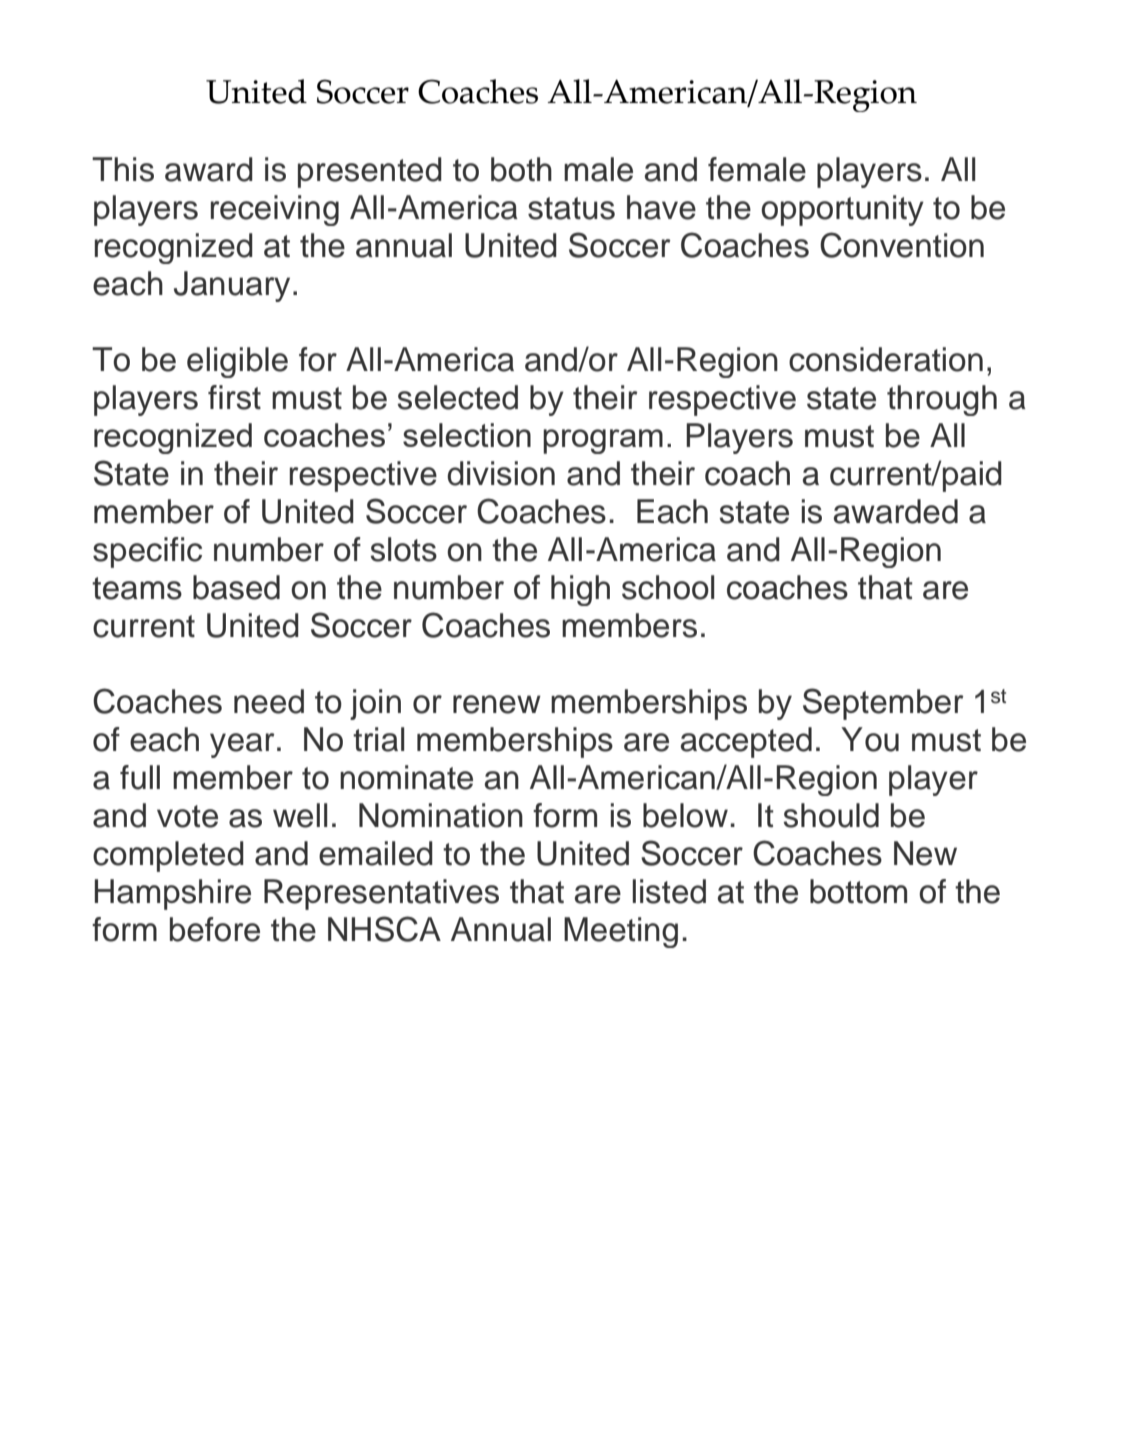  Describe the element at coordinates (521, 169) in the screenshot. I see `both` at that location.
